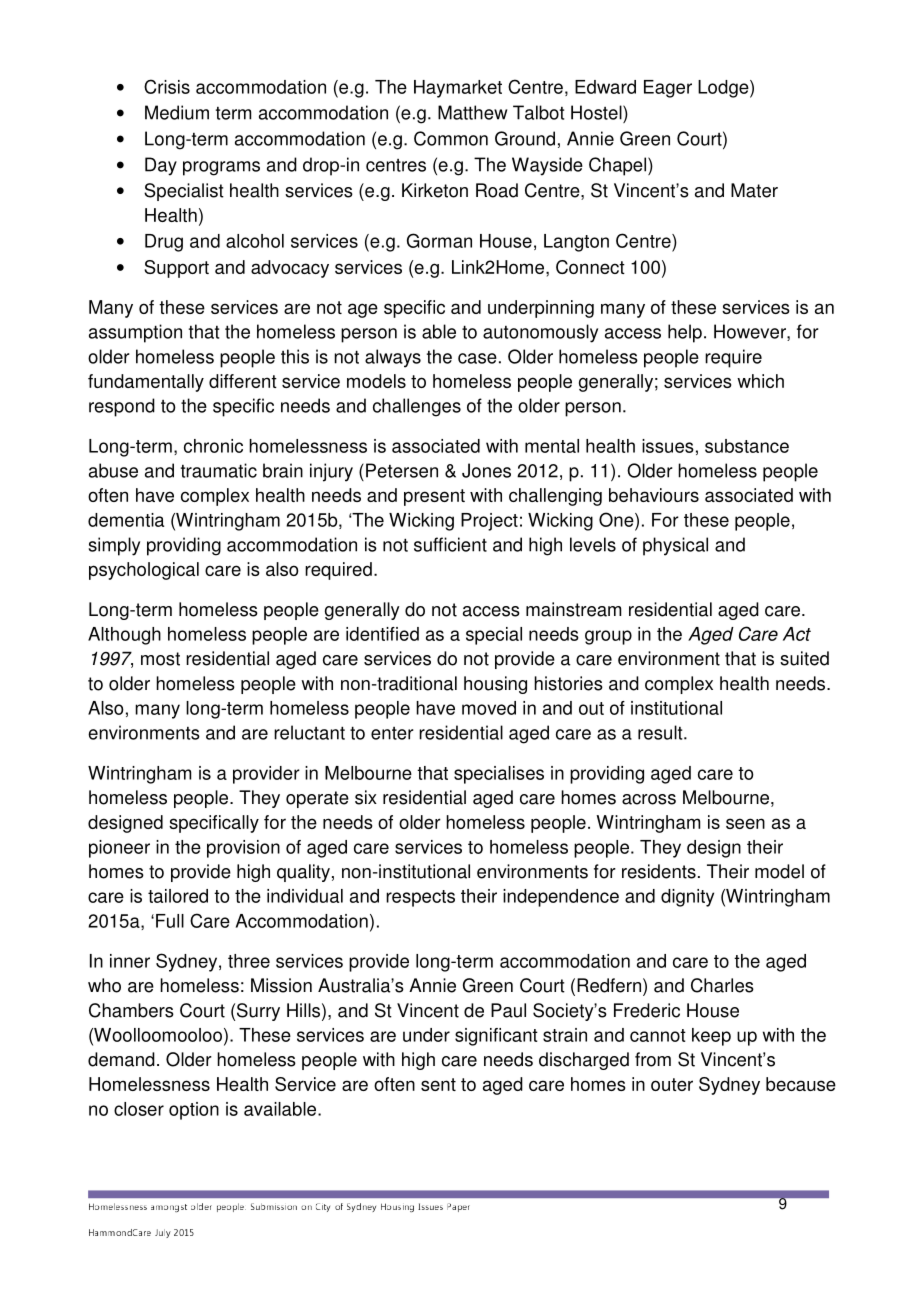 This image has height=1308, width=924. I want to click on traumatic, so click(219, 470).
